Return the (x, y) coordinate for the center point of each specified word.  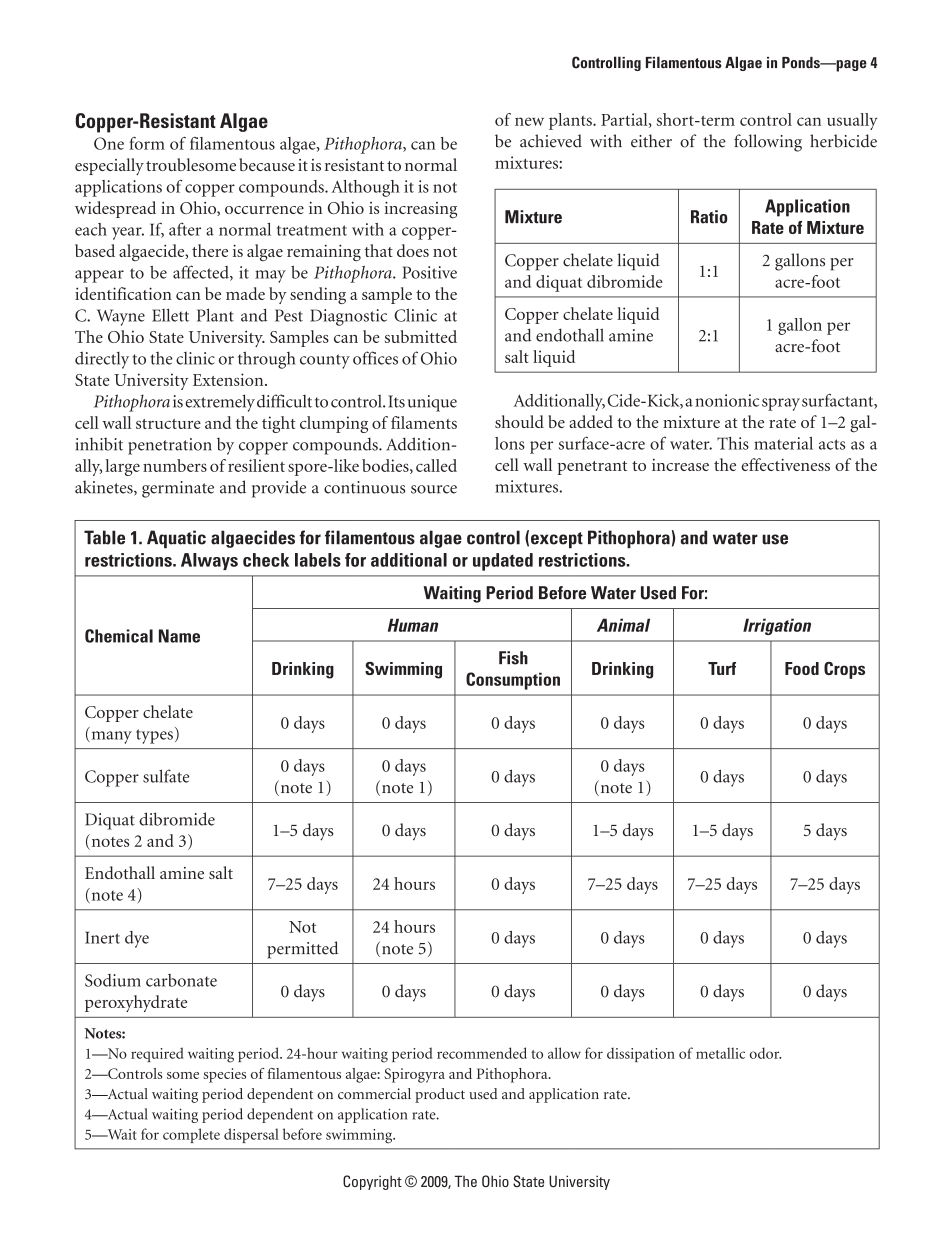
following (768, 143)
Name (179, 636)
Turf (722, 668)
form (147, 143)
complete (191, 1135)
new (529, 121)
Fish (513, 658)
